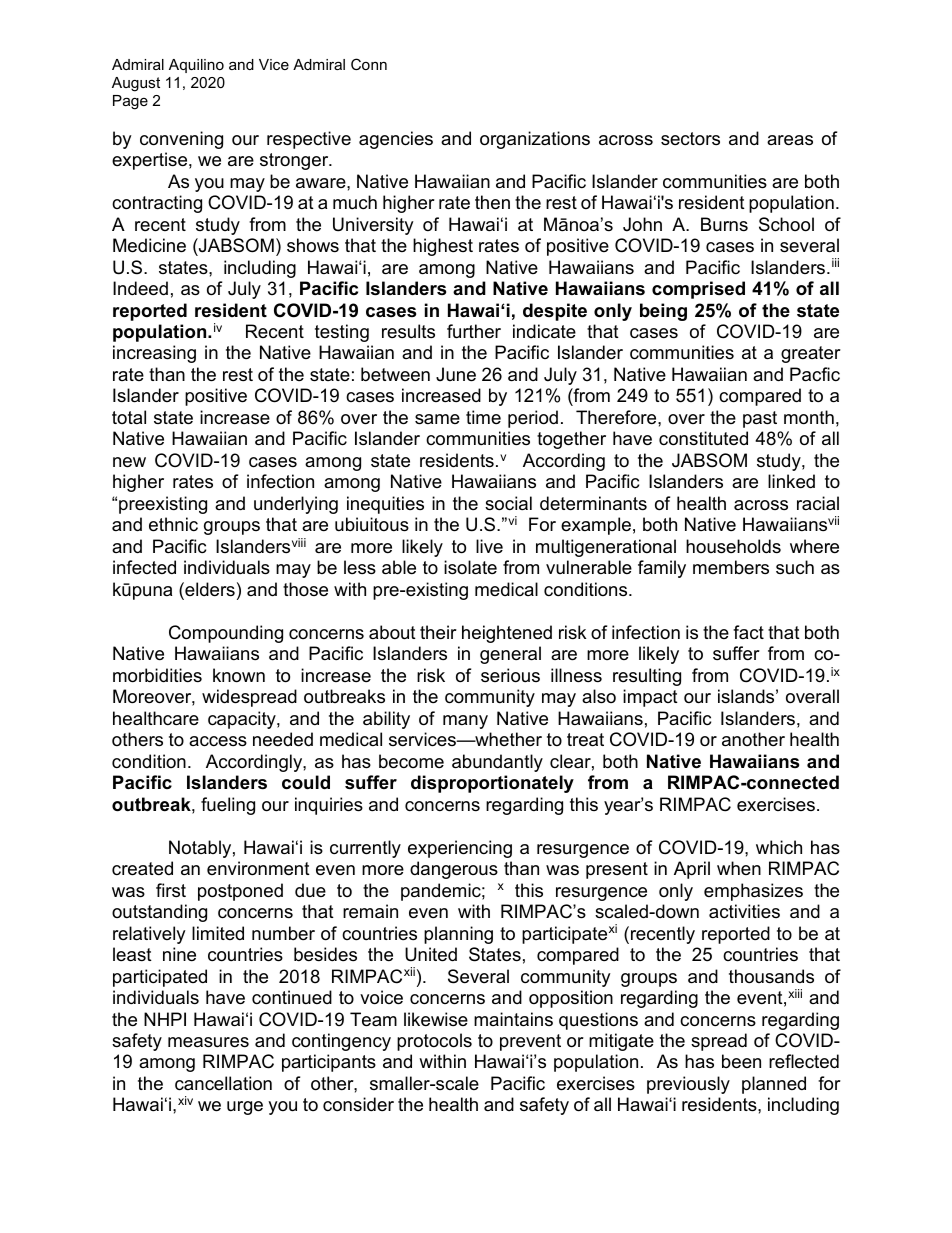  I want to click on dangerous, so click(454, 870).
